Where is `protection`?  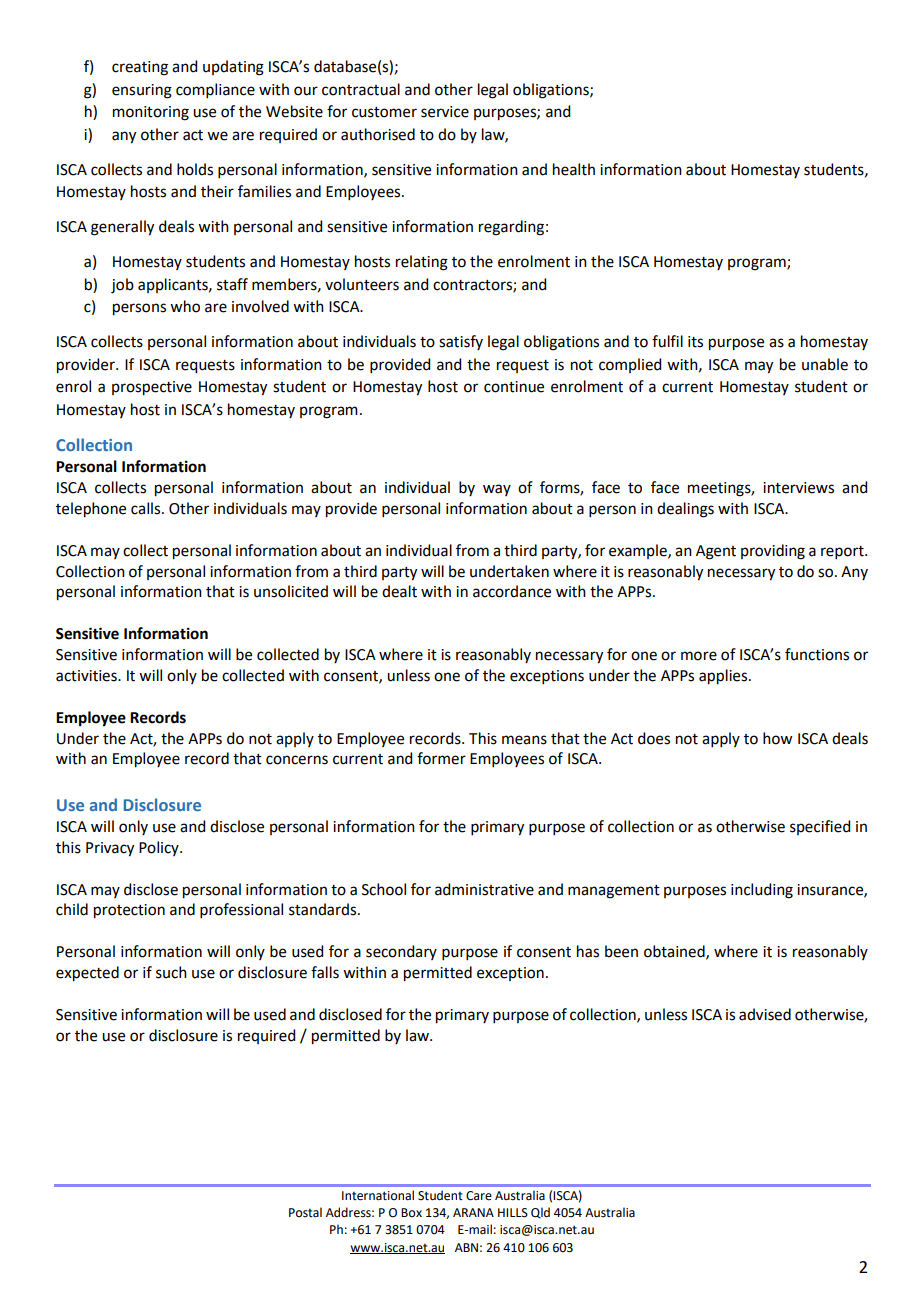
protection is located at coordinates (129, 911).
